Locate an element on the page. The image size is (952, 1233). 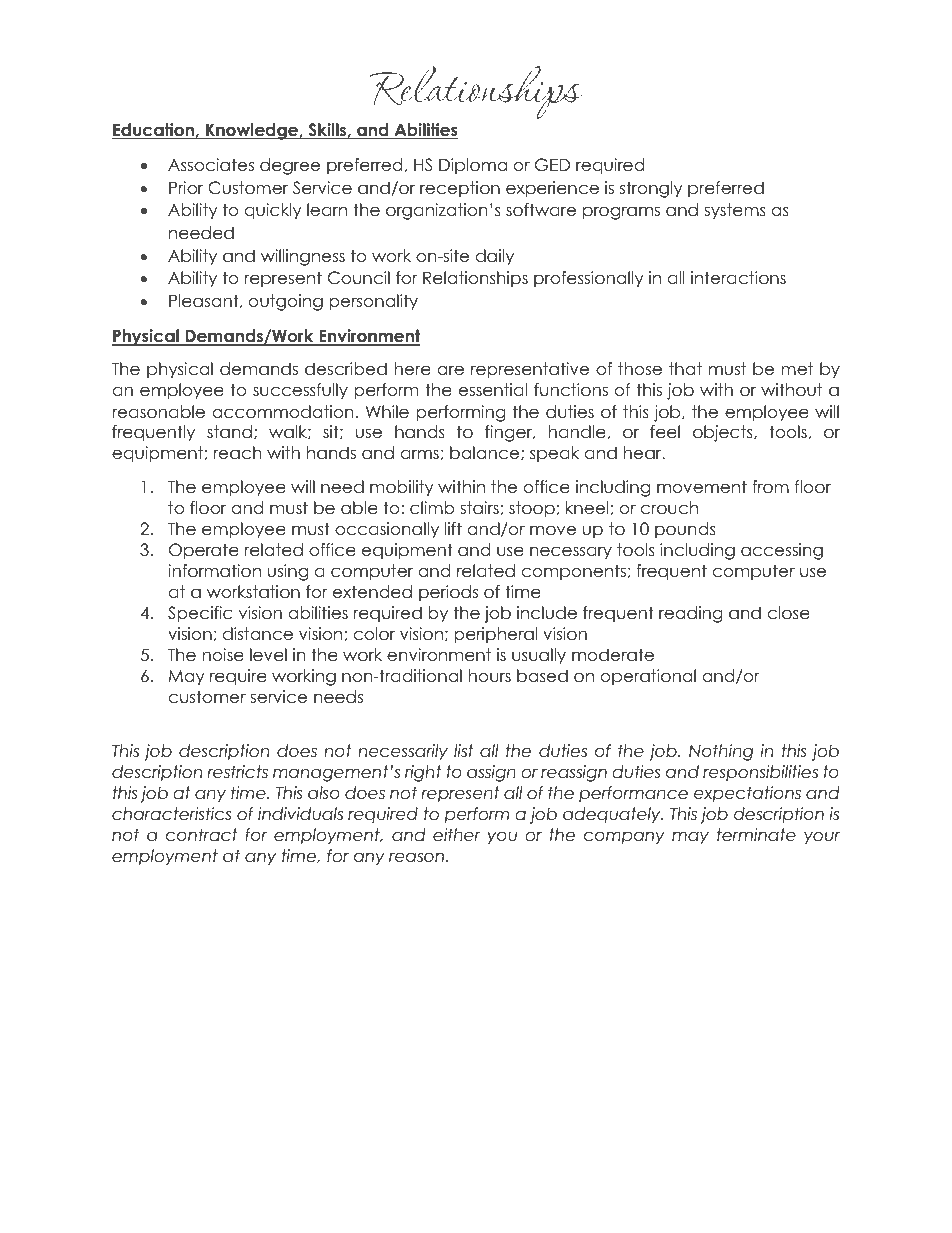
from is located at coordinates (770, 487).
